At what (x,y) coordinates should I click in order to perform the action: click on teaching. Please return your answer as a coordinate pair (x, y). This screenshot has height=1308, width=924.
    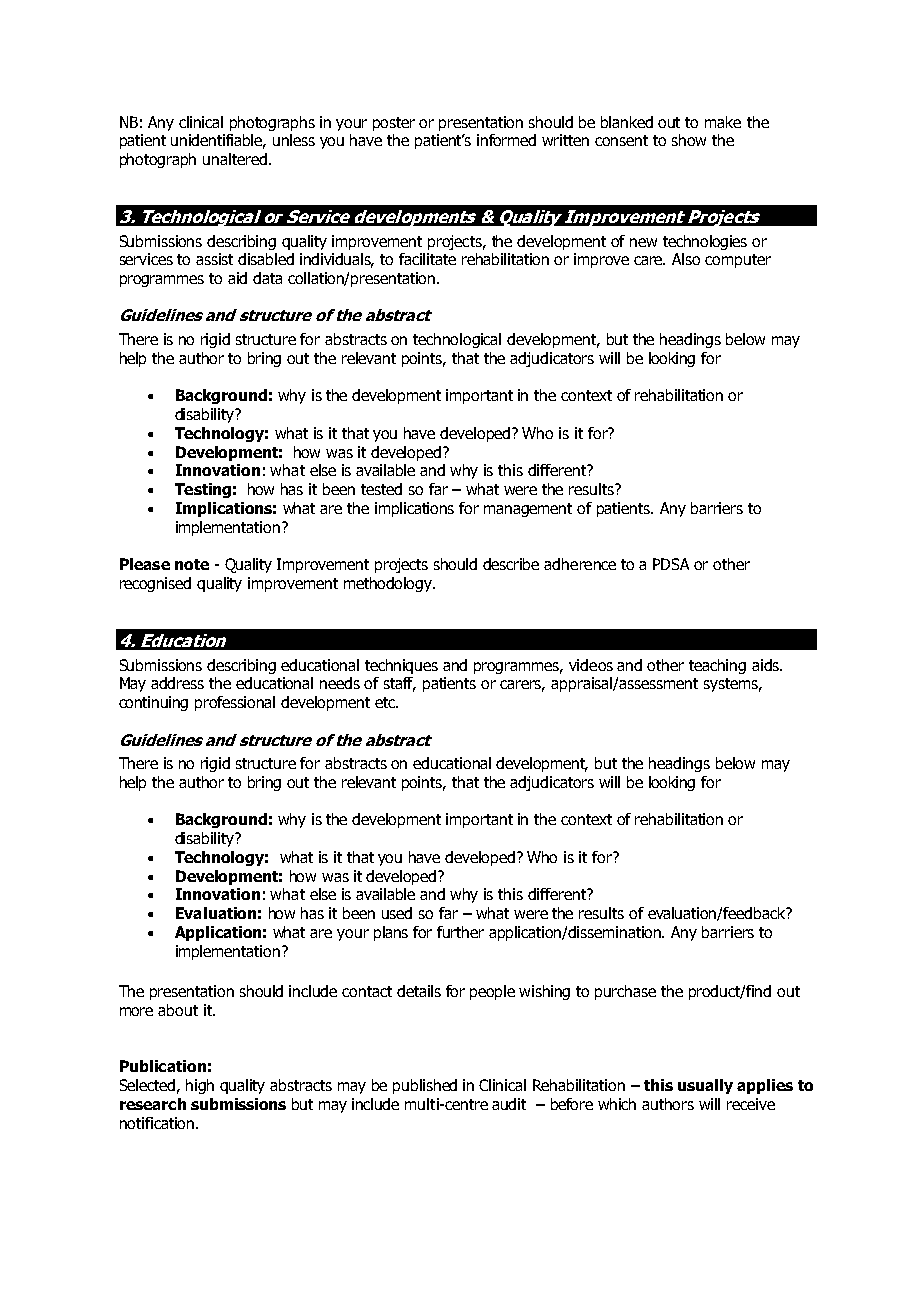
    Looking at the image, I should click on (717, 666).
